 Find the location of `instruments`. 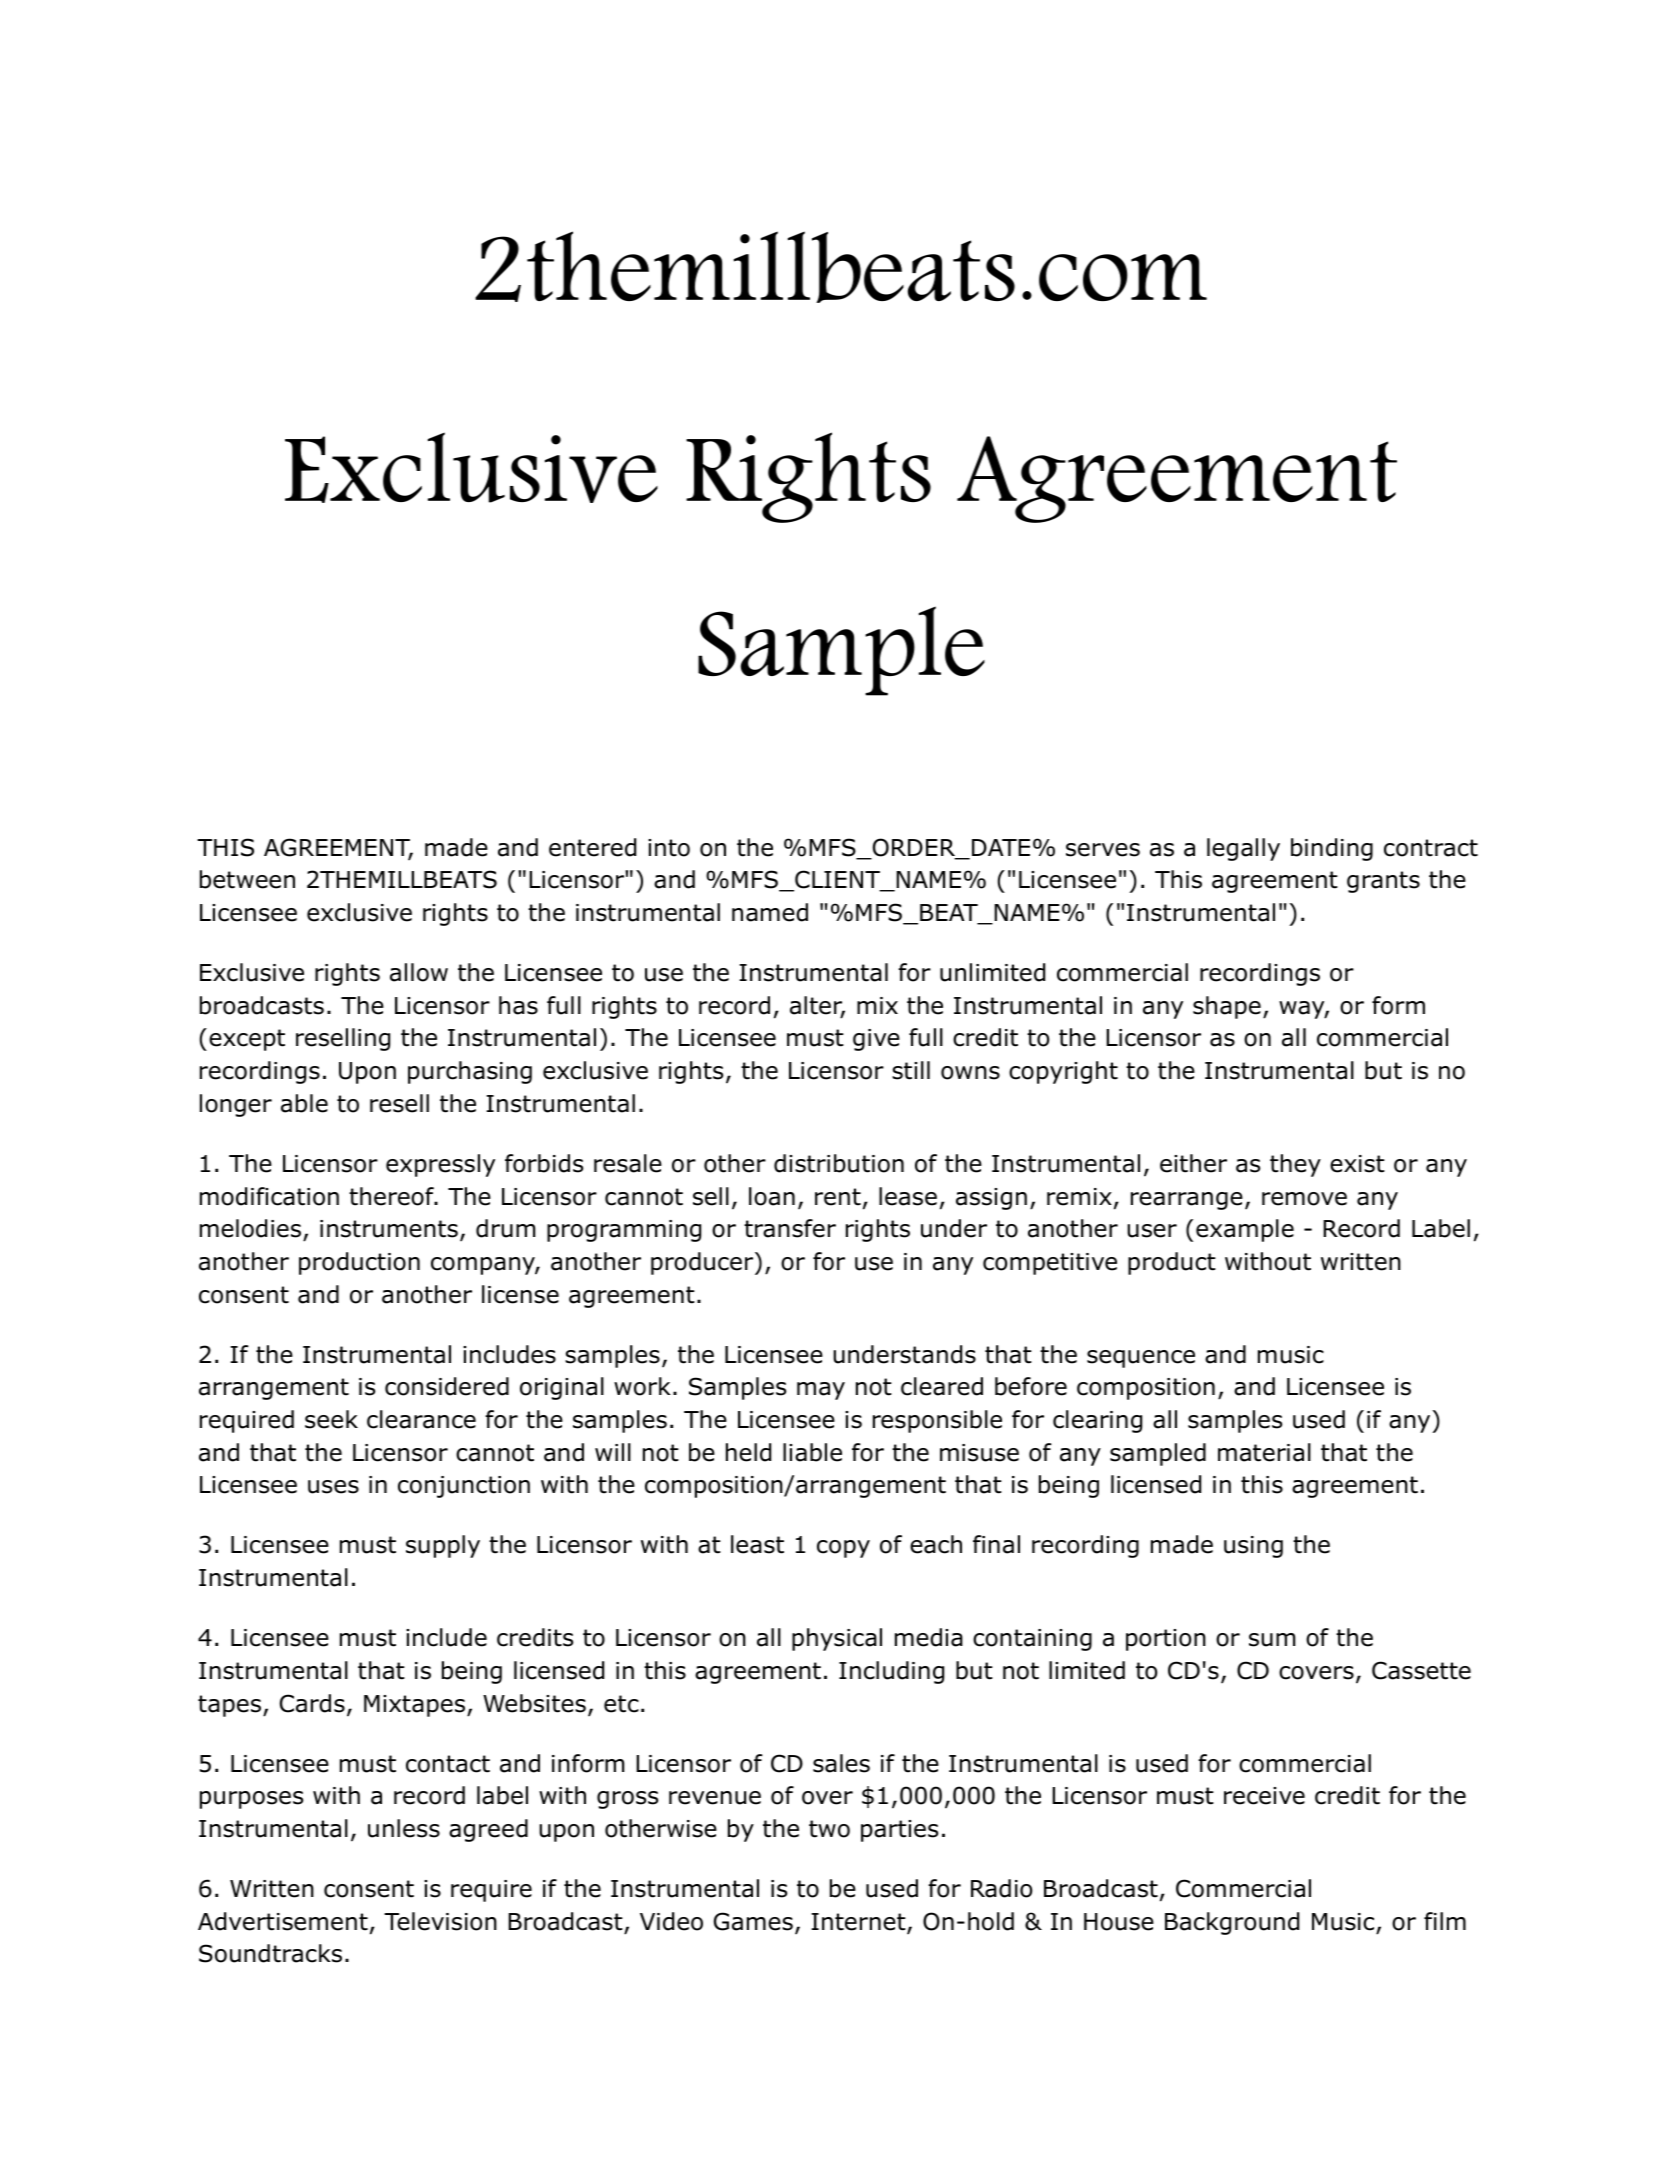

instruments is located at coordinates (389, 1229).
